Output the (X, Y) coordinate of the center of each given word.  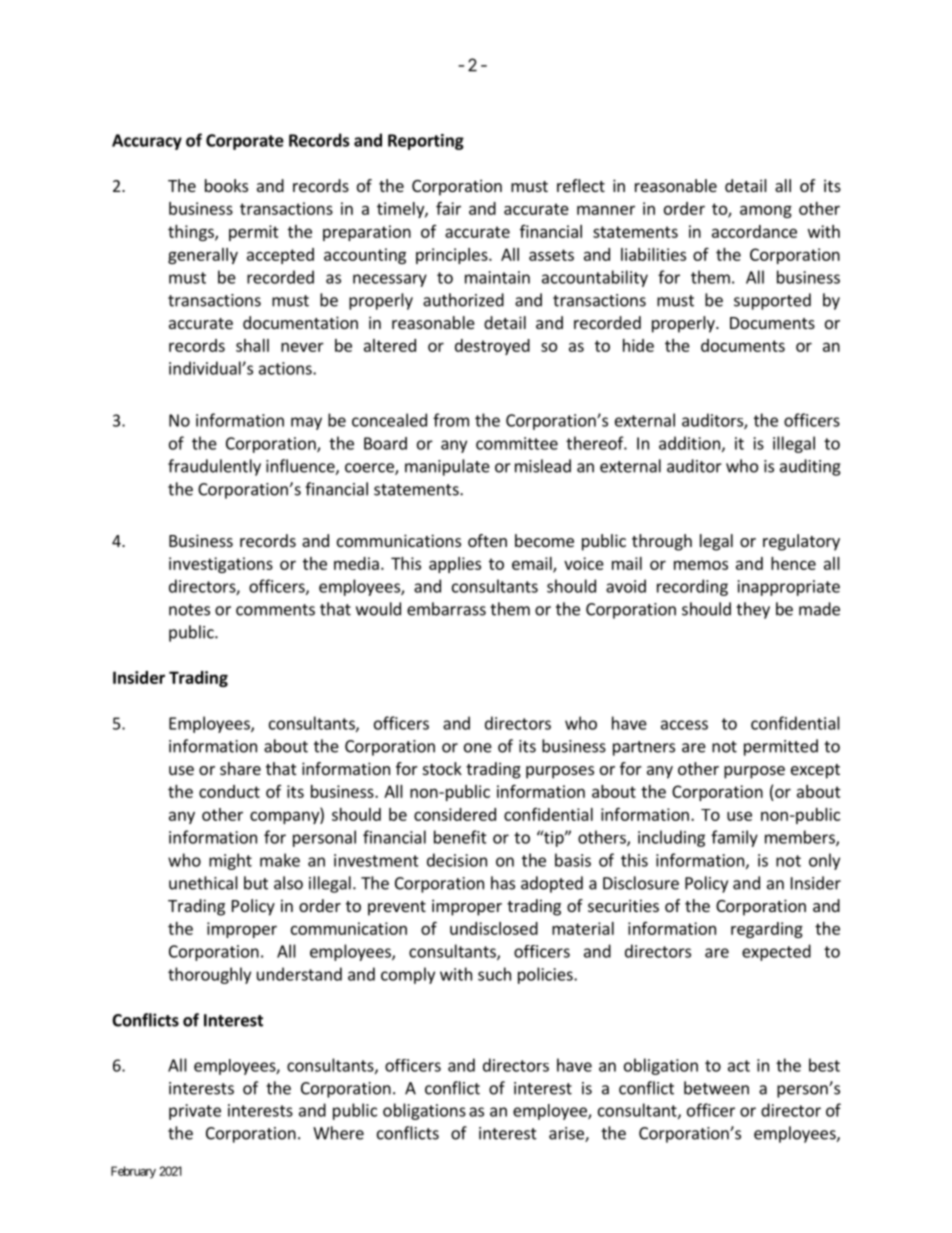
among (766, 211)
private (195, 1112)
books (226, 185)
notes (189, 610)
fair (448, 208)
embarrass (446, 609)
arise (567, 1134)
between (716, 1088)
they (753, 610)
